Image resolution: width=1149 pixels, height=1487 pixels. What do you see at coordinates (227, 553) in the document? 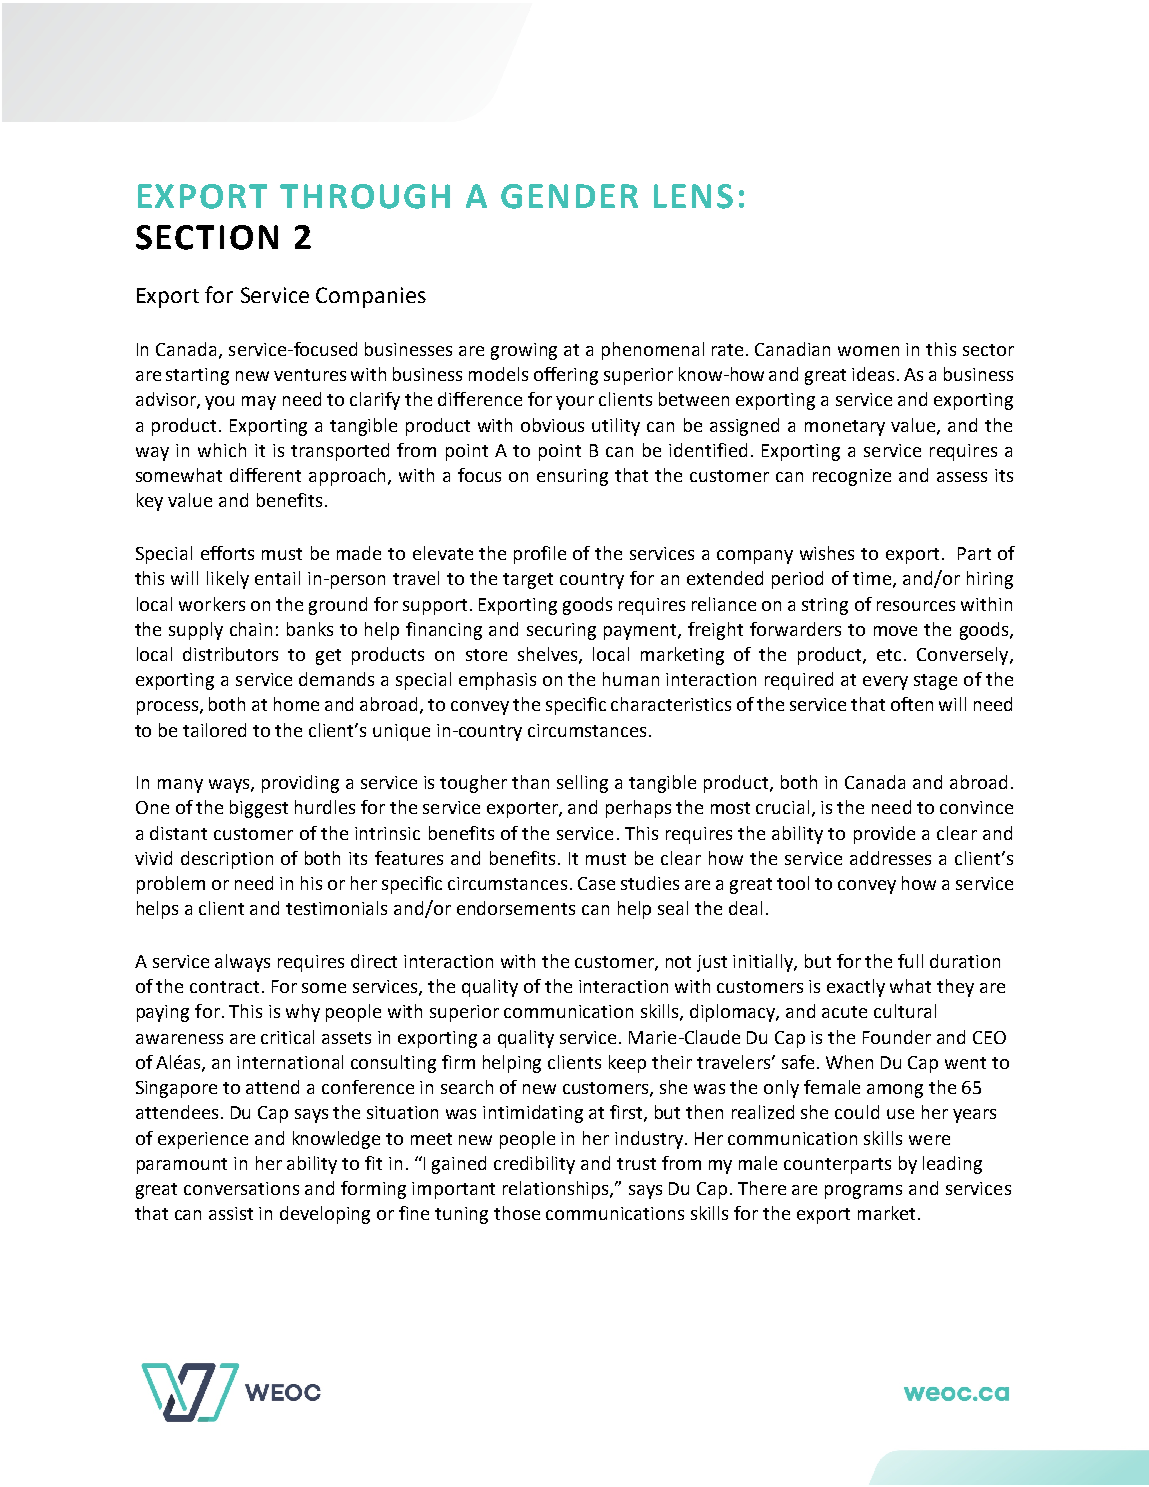
I see `efforts` at bounding box center [227, 553].
